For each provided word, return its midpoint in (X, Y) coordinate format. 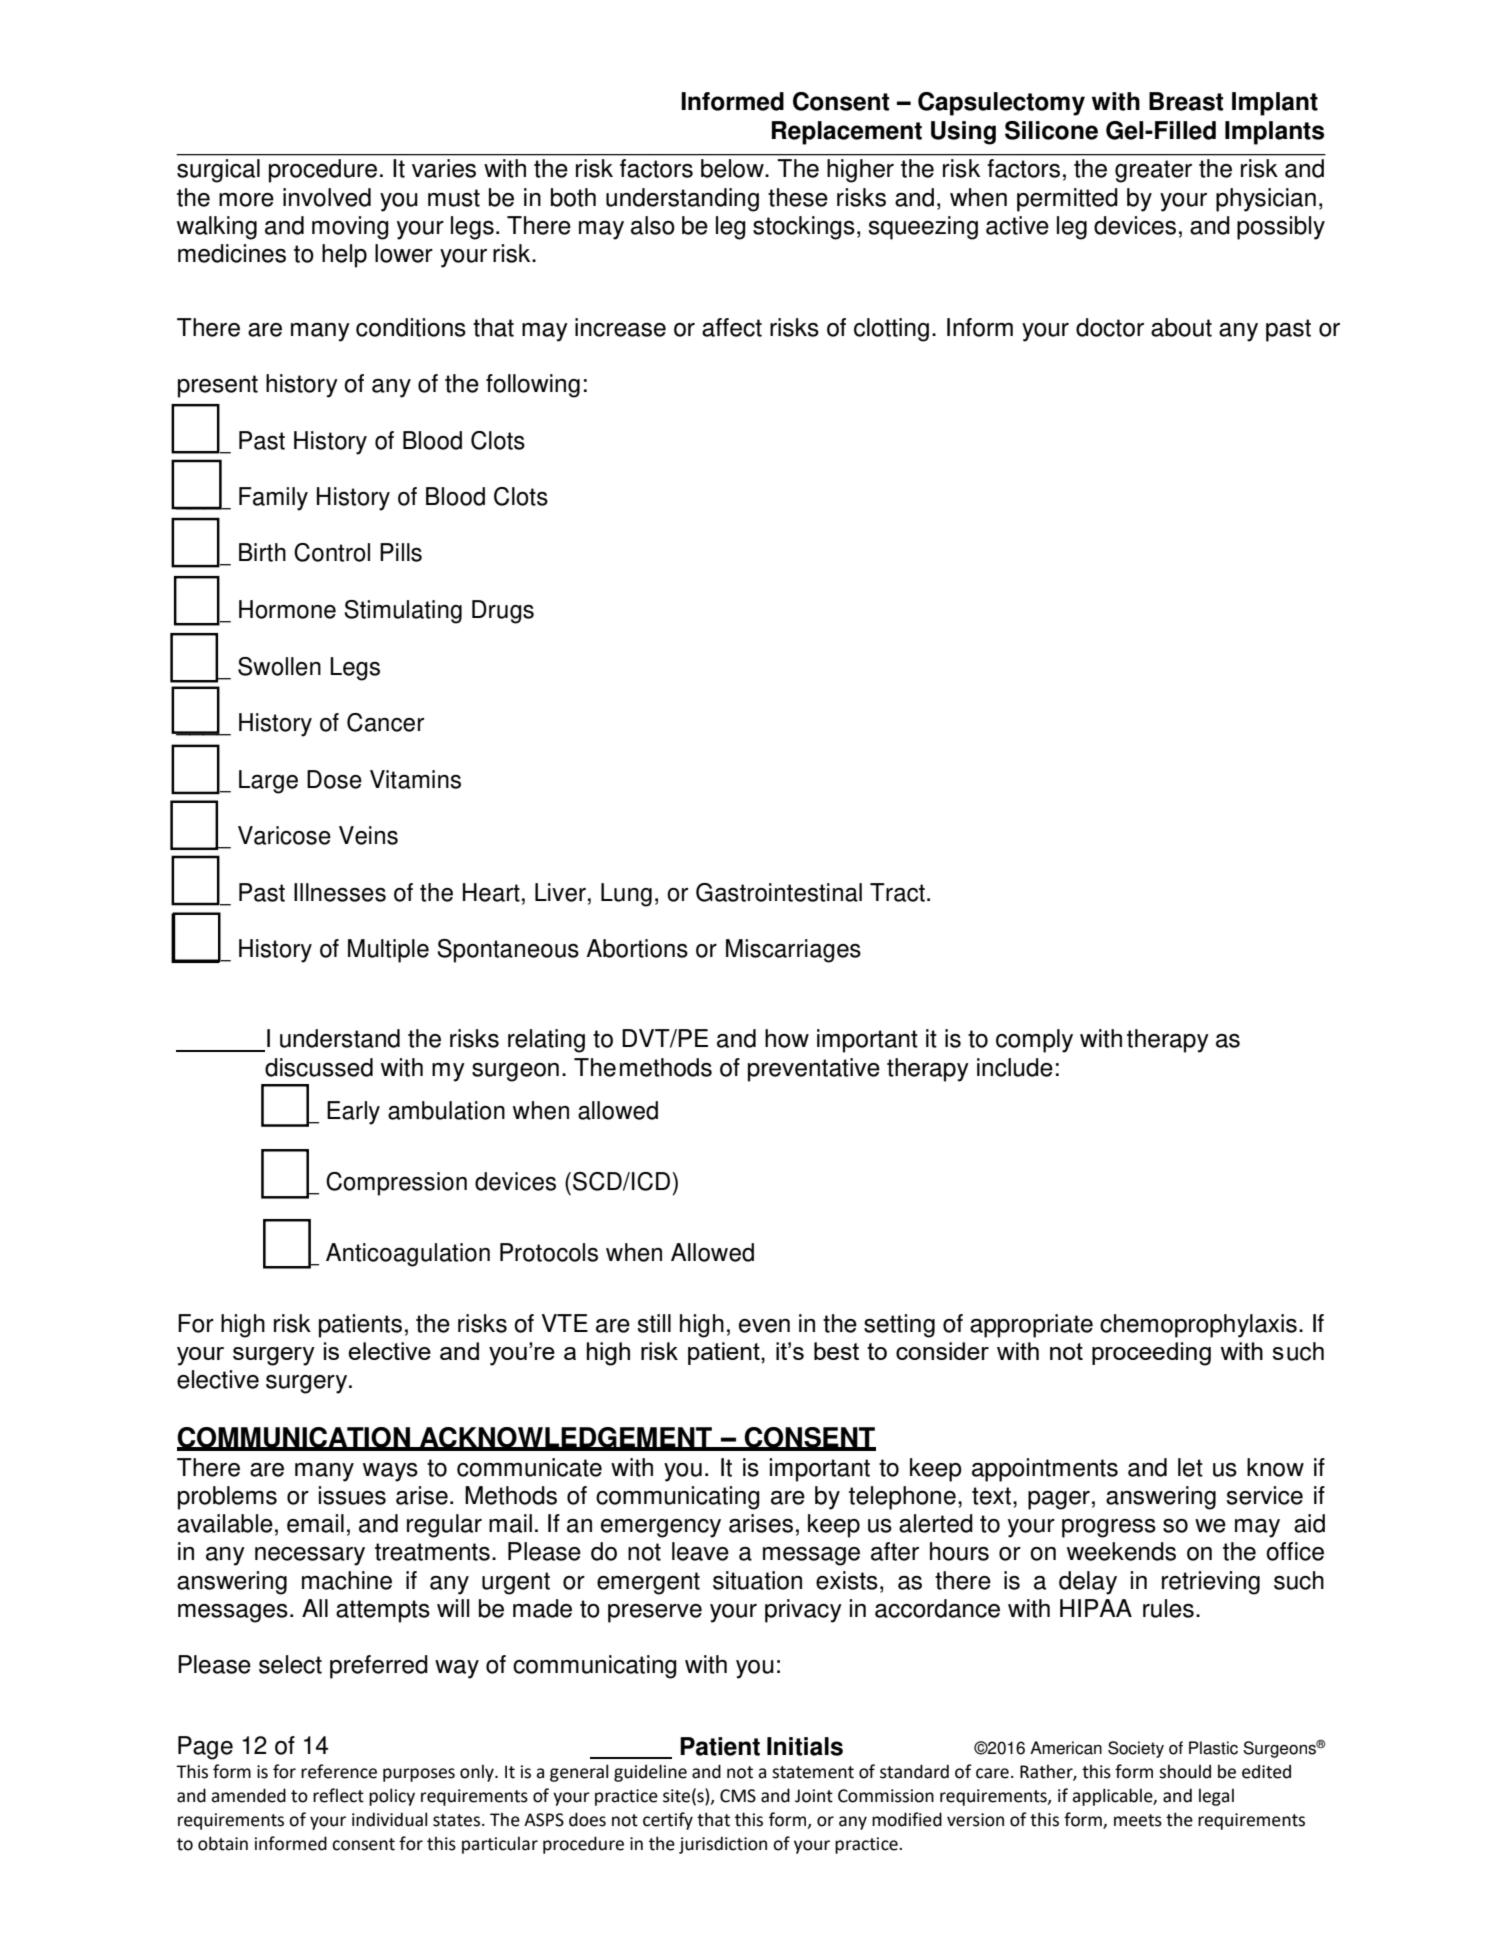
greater (1153, 171)
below (733, 168)
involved (327, 197)
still (654, 1323)
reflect (338, 1795)
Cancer (385, 722)
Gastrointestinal (779, 892)
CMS (738, 1796)
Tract (897, 892)
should (1185, 1772)
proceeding (1151, 1354)
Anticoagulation (408, 1255)
